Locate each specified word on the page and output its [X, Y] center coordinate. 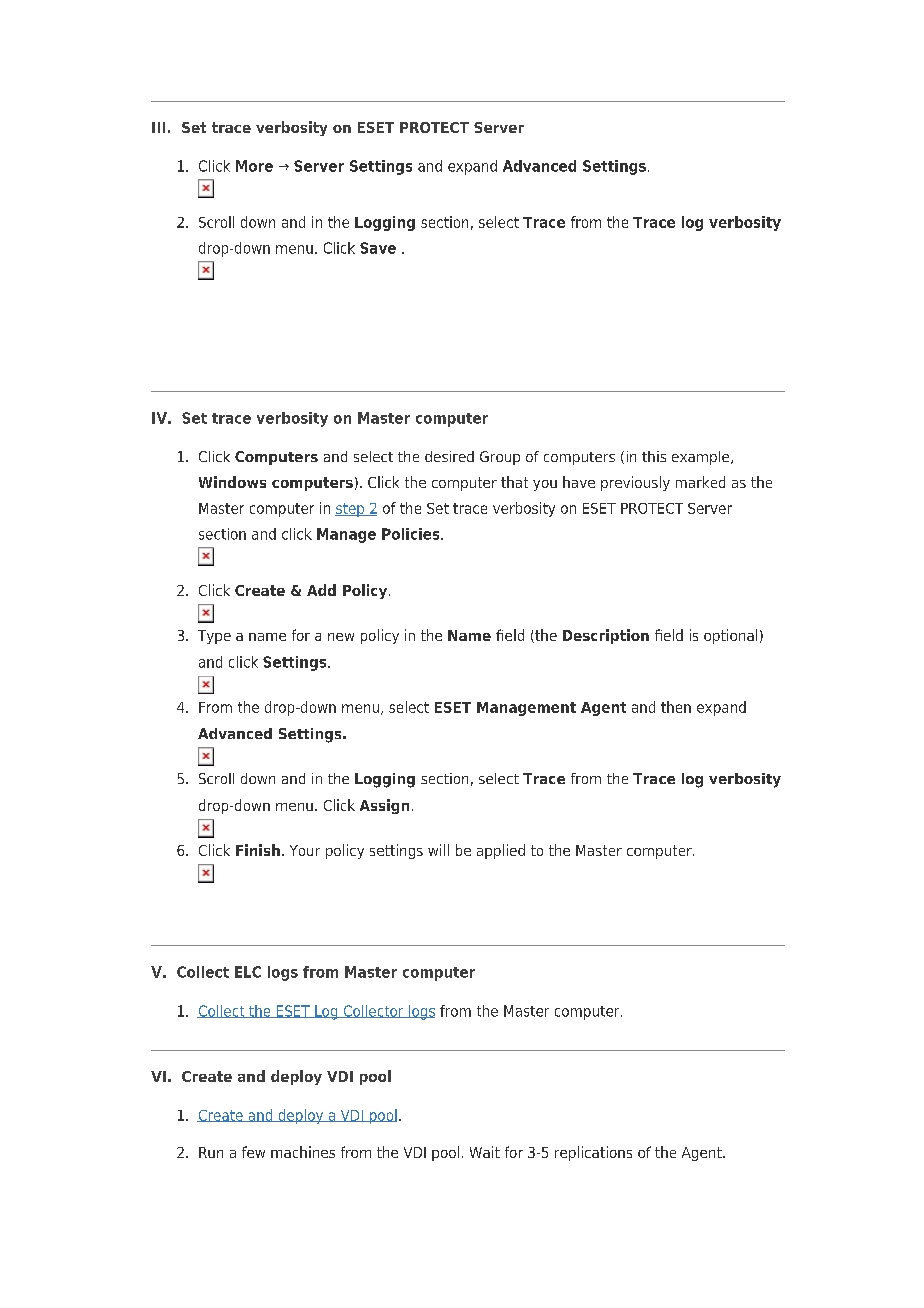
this [654, 456]
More [254, 166]
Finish [258, 850]
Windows [232, 482]
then [676, 707]
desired [449, 456]
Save [378, 248]
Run [211, 1152]
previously [635, 483]
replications [593, 1153]
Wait [485, 1152]
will [438, 850]
